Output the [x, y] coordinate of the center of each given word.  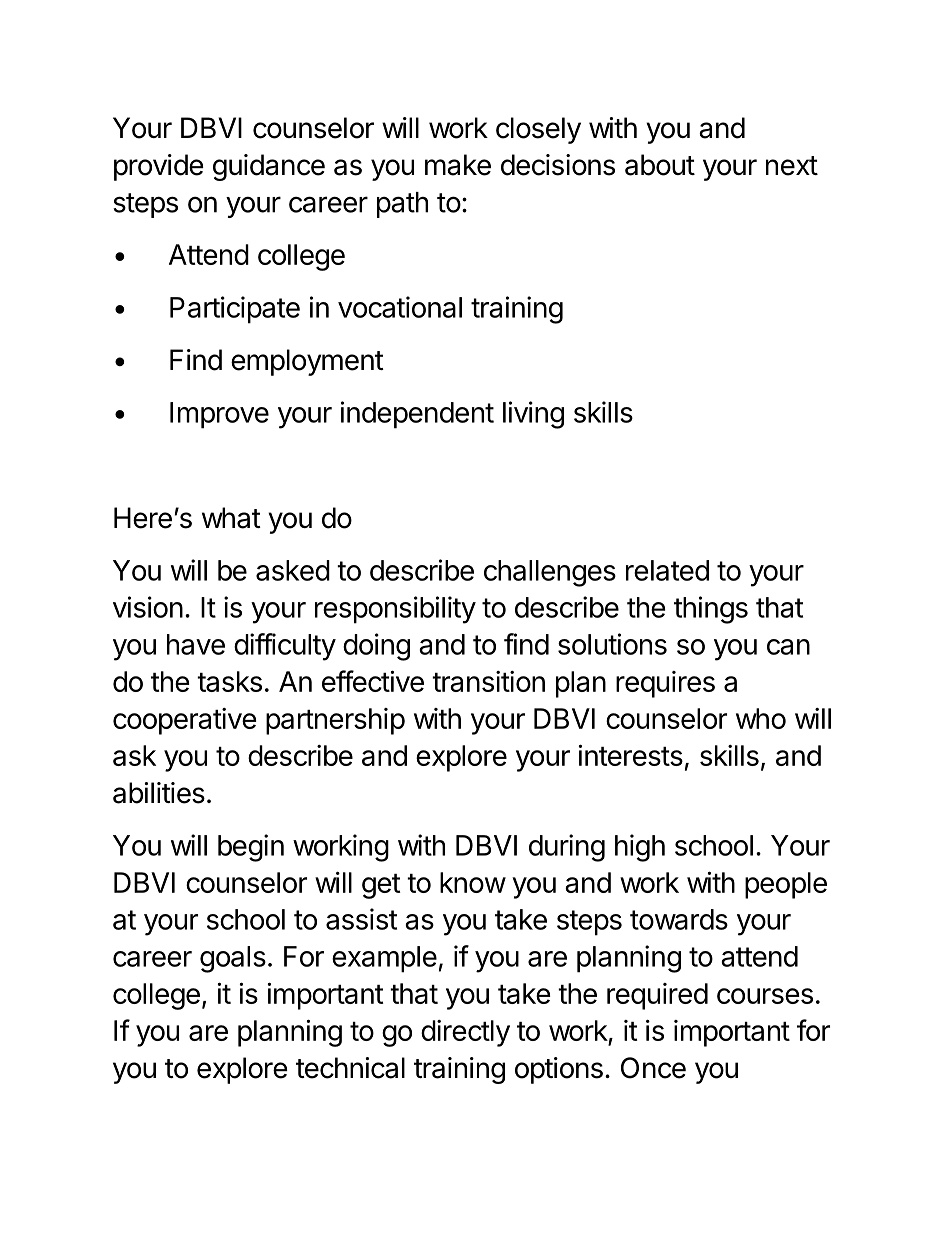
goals [233, 959]
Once [653, 1068]
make [458, 165]
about [660, 165]
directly [465, 1033]
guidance [269, 167]
